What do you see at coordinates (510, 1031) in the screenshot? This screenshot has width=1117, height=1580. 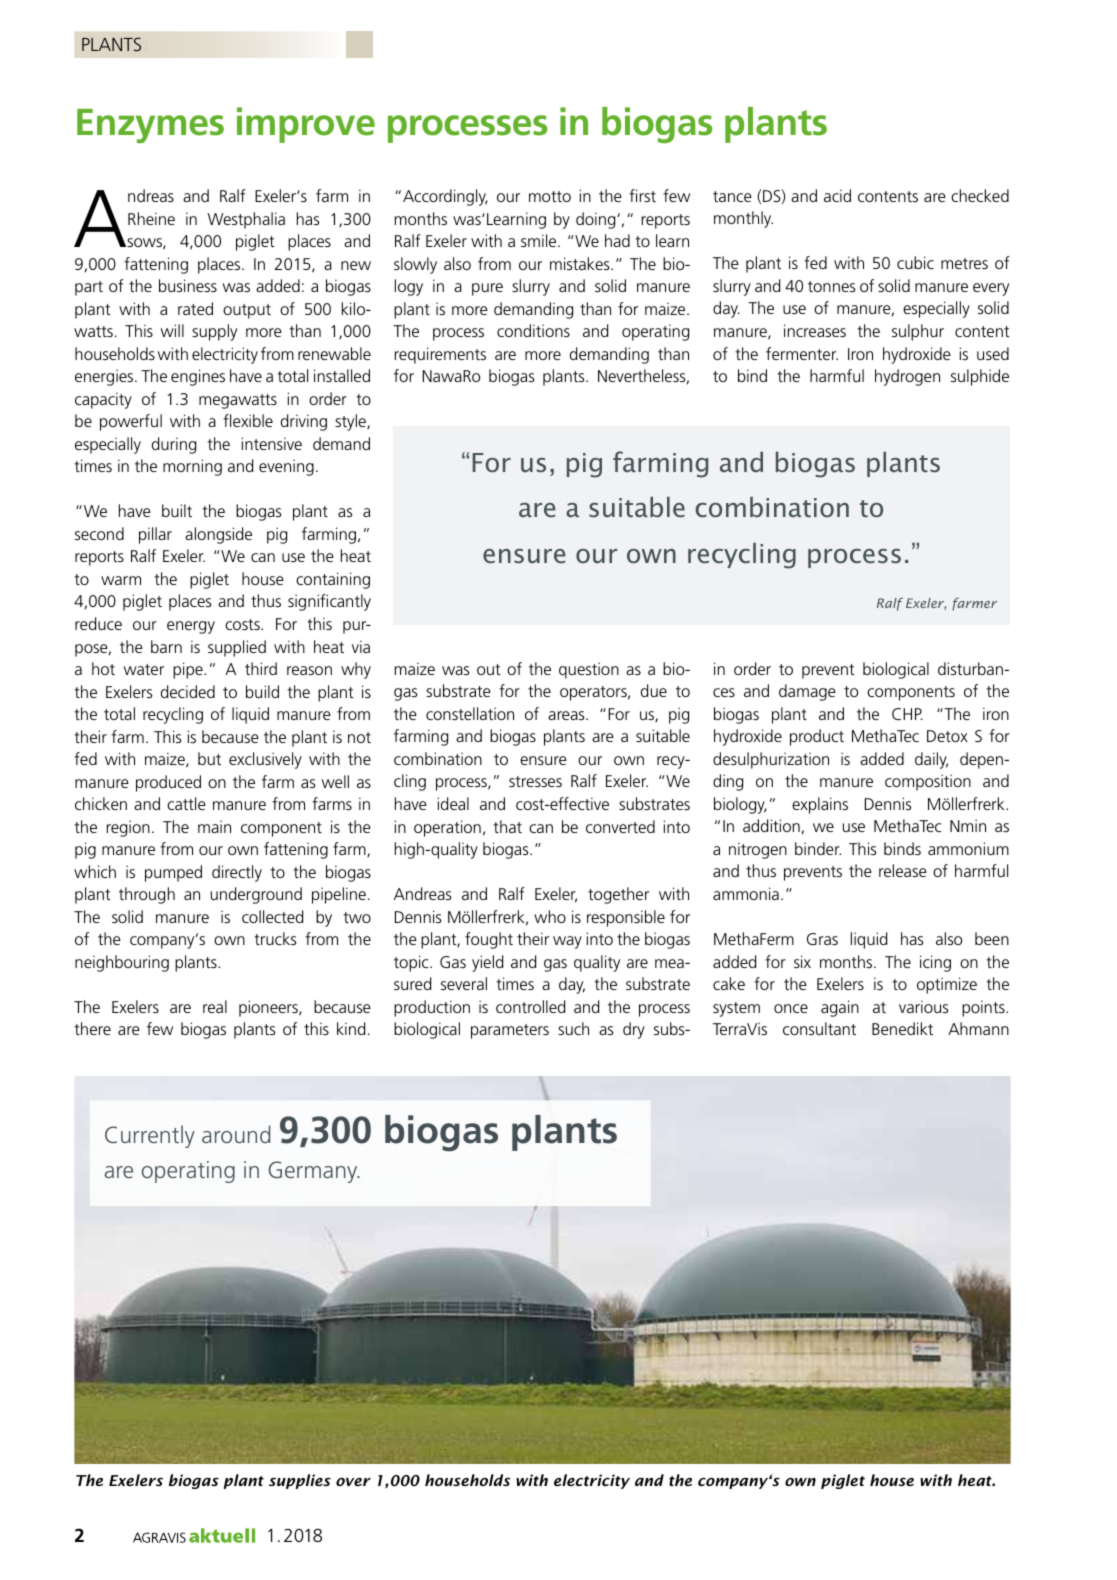 I see `parameters` at bounding box center [510, 1031].
